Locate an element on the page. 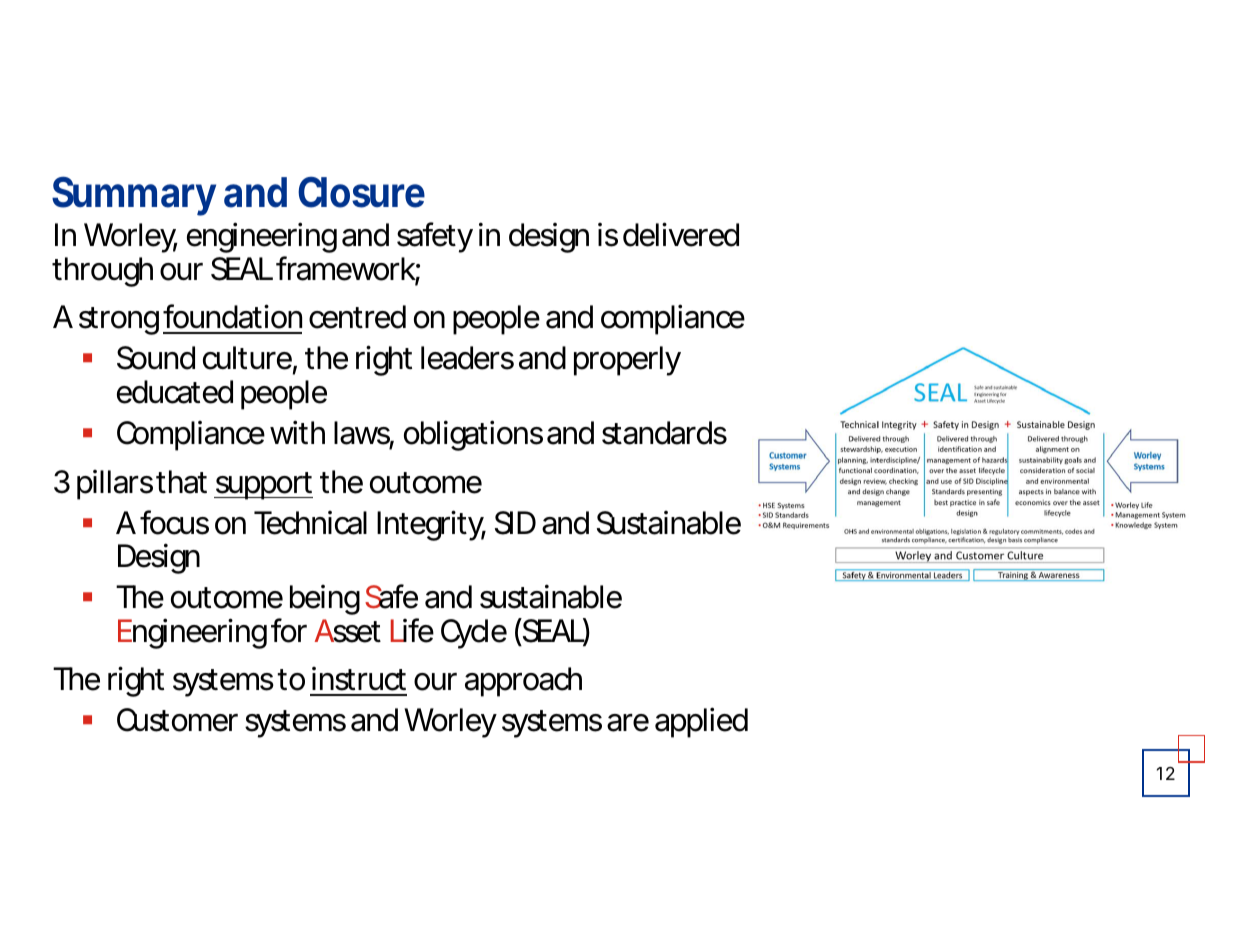 The width and height of the document is (1233, 952). obligations is located at coordinates (473, 435).
